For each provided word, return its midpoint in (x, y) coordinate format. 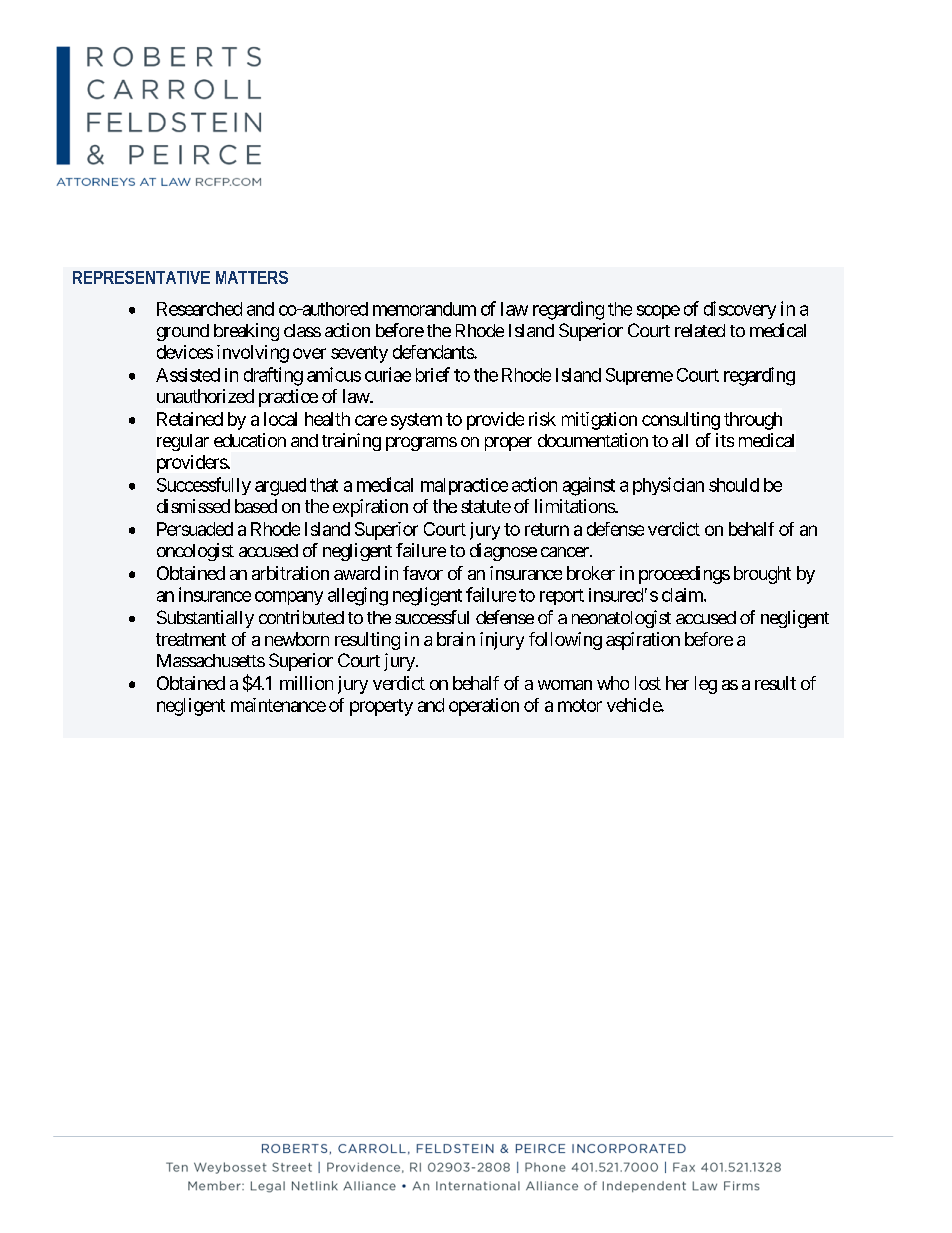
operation (484, 707)
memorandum (424, 309)
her (677, 683)
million (306, 683)
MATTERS (252, 277)
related (700, 330)
